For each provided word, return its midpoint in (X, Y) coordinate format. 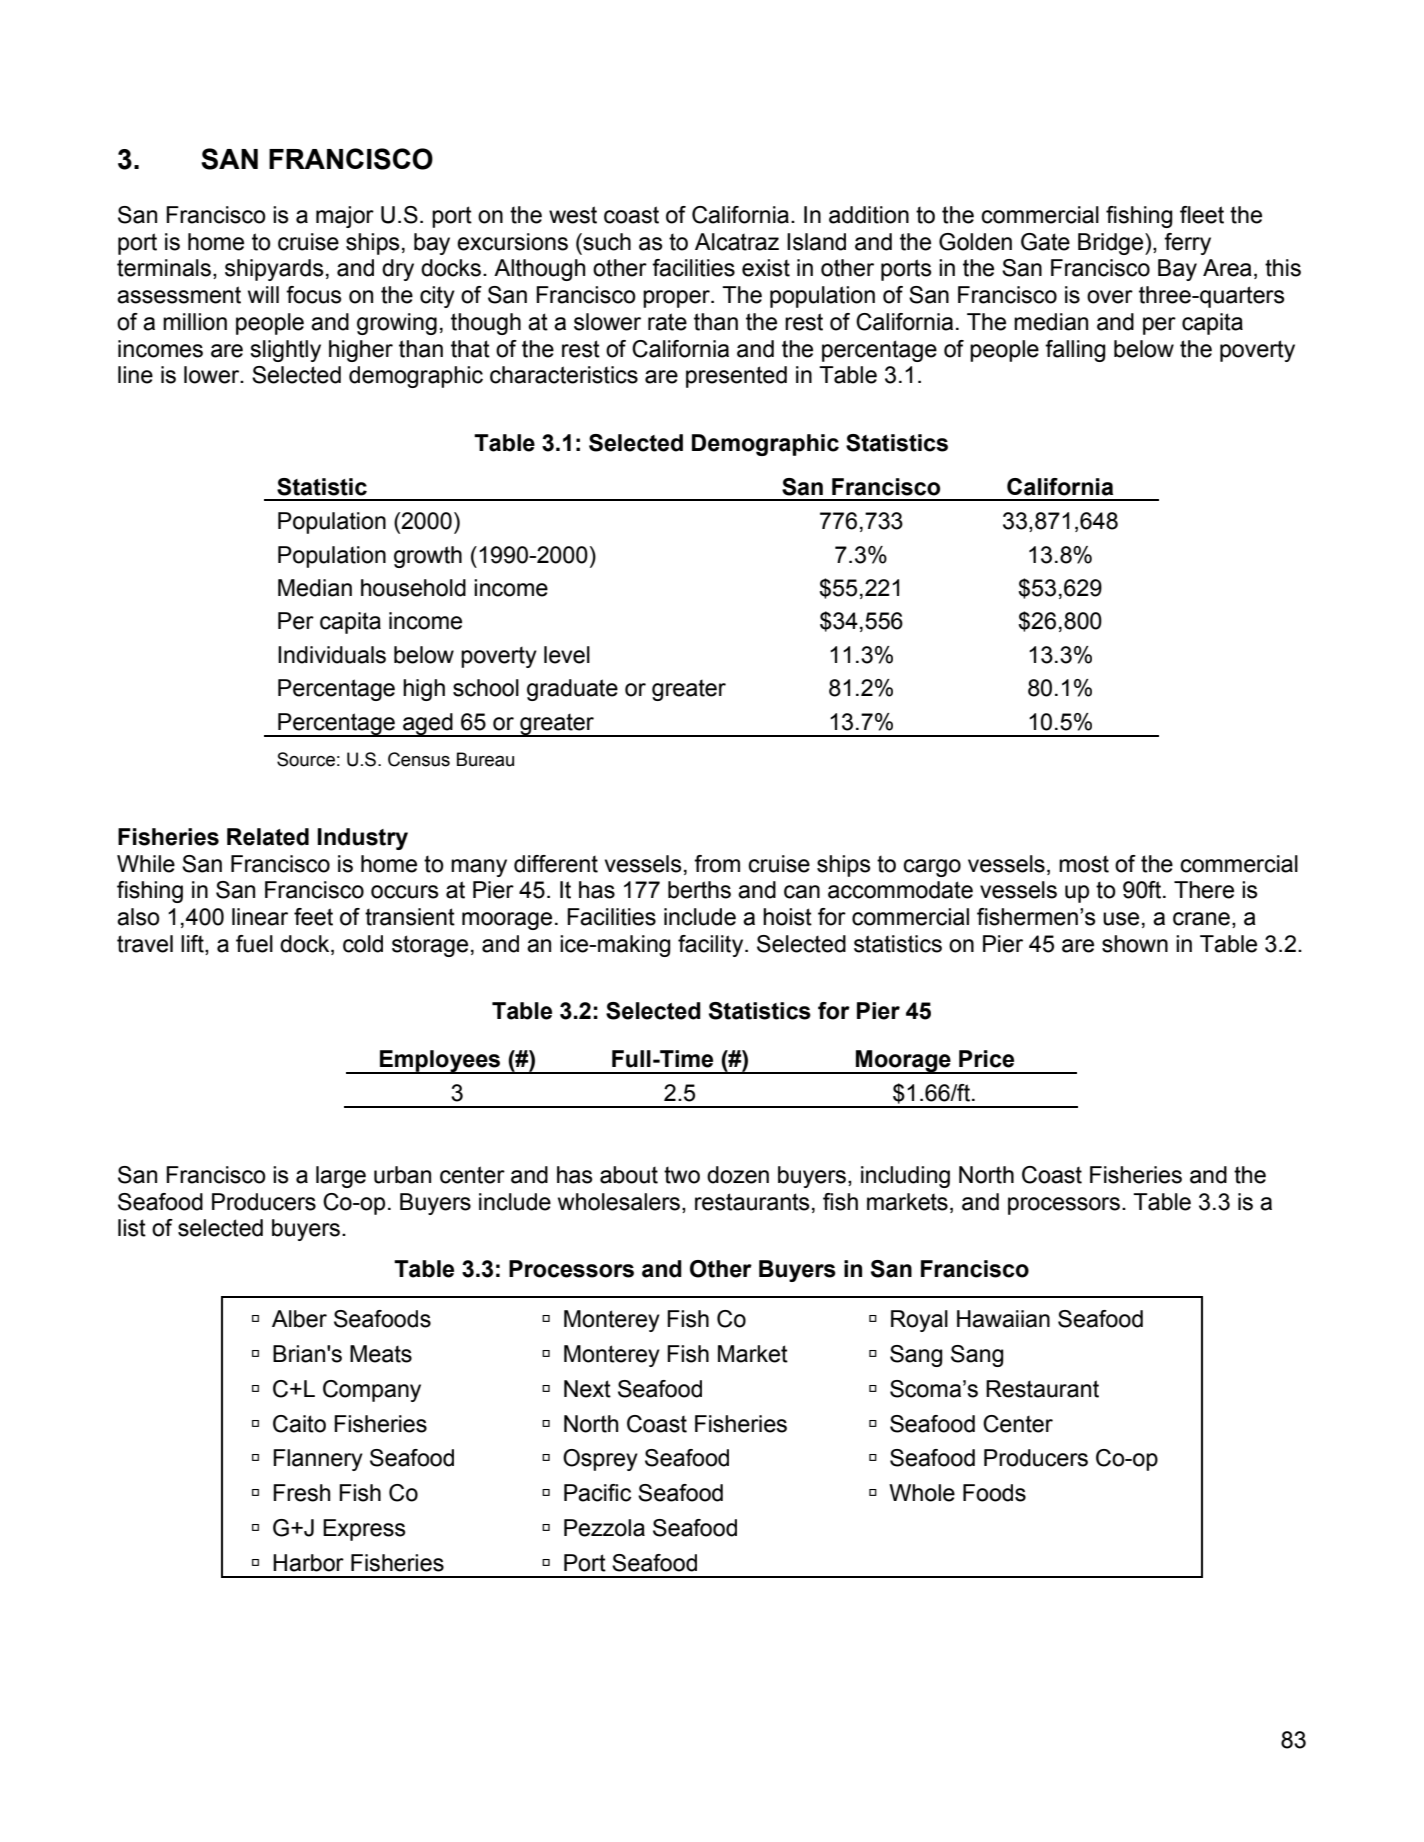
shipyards (274, 270)
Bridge (1112, 244)
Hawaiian (1003, 1319)
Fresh (301, 1493)
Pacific (597, 1493)
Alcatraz (737, 242)
